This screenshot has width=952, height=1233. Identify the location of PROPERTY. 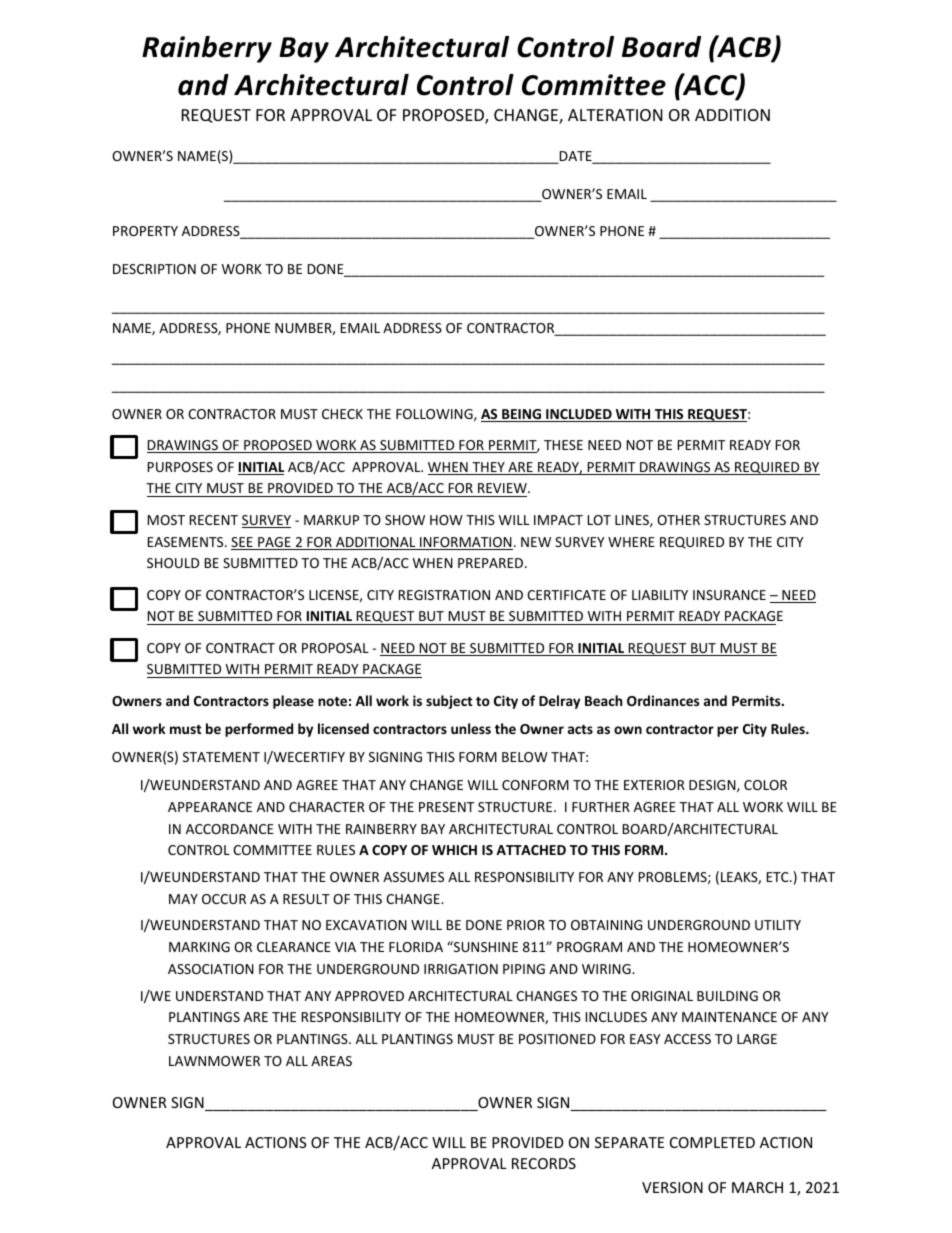
(145, 231).
